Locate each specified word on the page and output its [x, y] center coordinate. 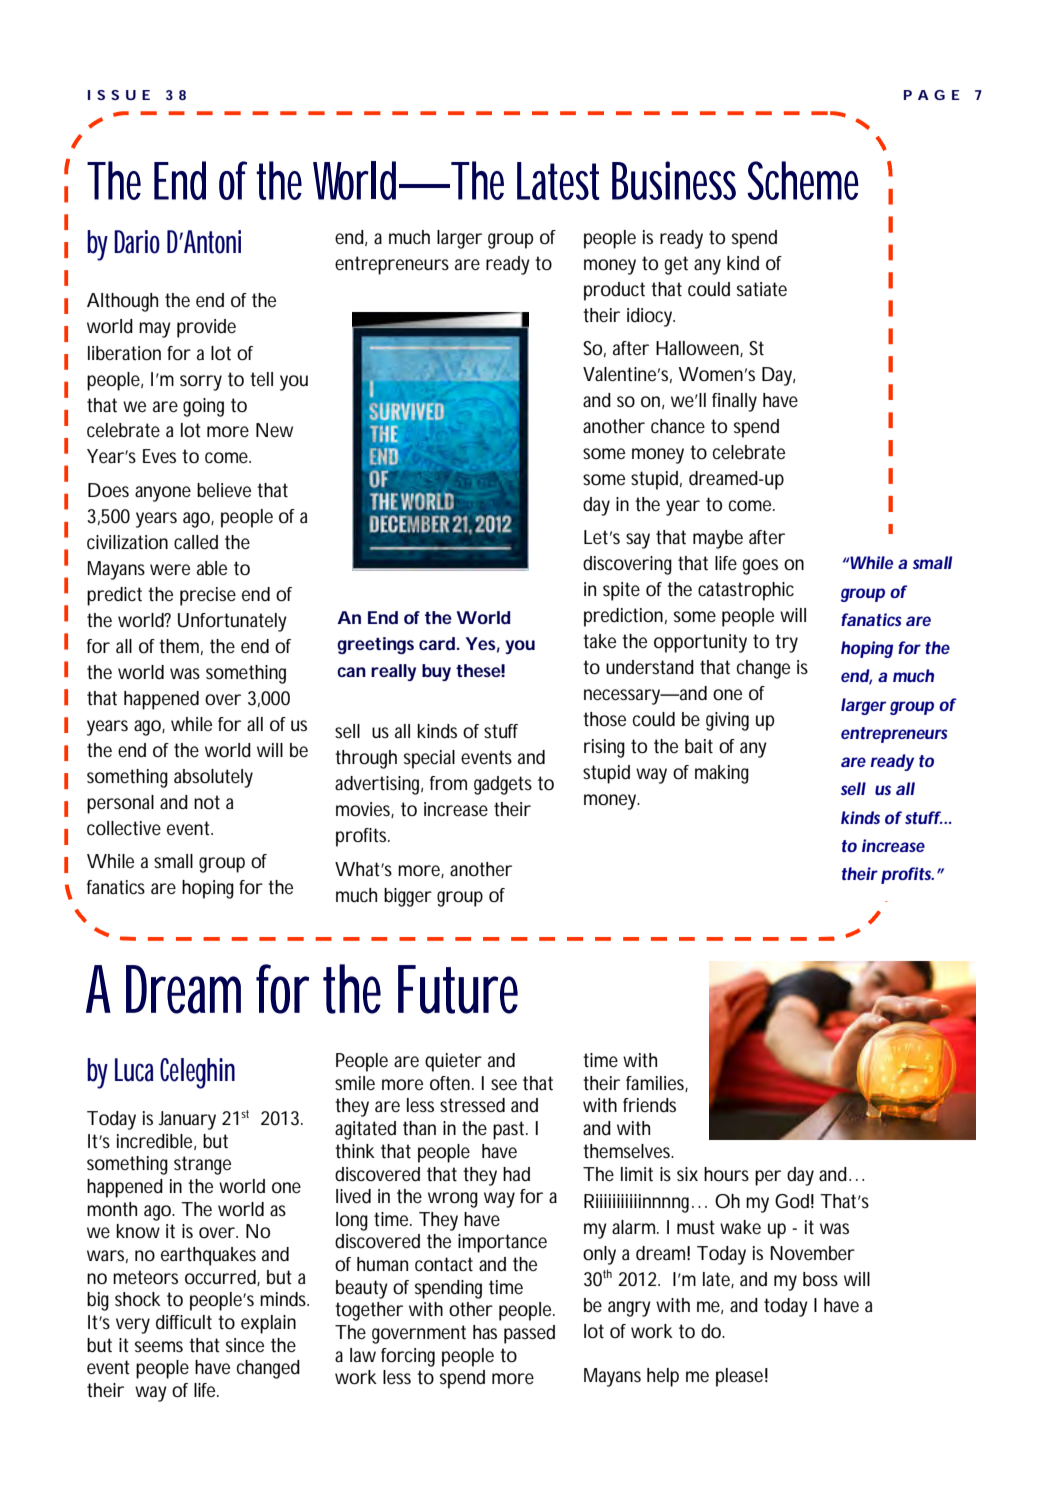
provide [206, 328]
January [190, 1120]
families [657, 1084]
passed [529, 1334]
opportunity [700, 643]
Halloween [699, 349]
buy [436, 672]
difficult [184, 1322]
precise [208, 596]
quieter [453, 1062]
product [614, 291]
